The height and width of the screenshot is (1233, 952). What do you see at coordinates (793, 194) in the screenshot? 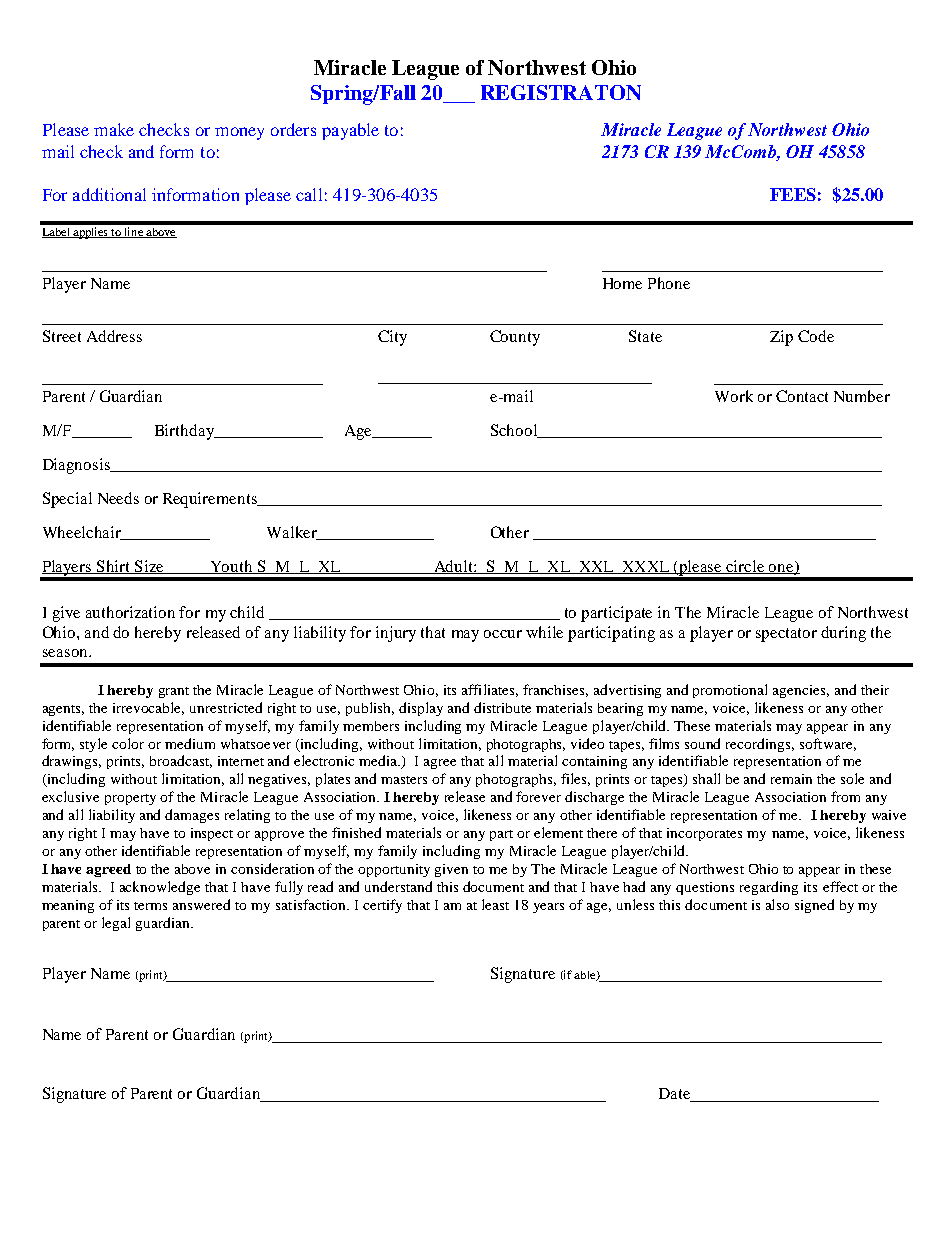
I see `FEES` at bounding box center [793, 194].
